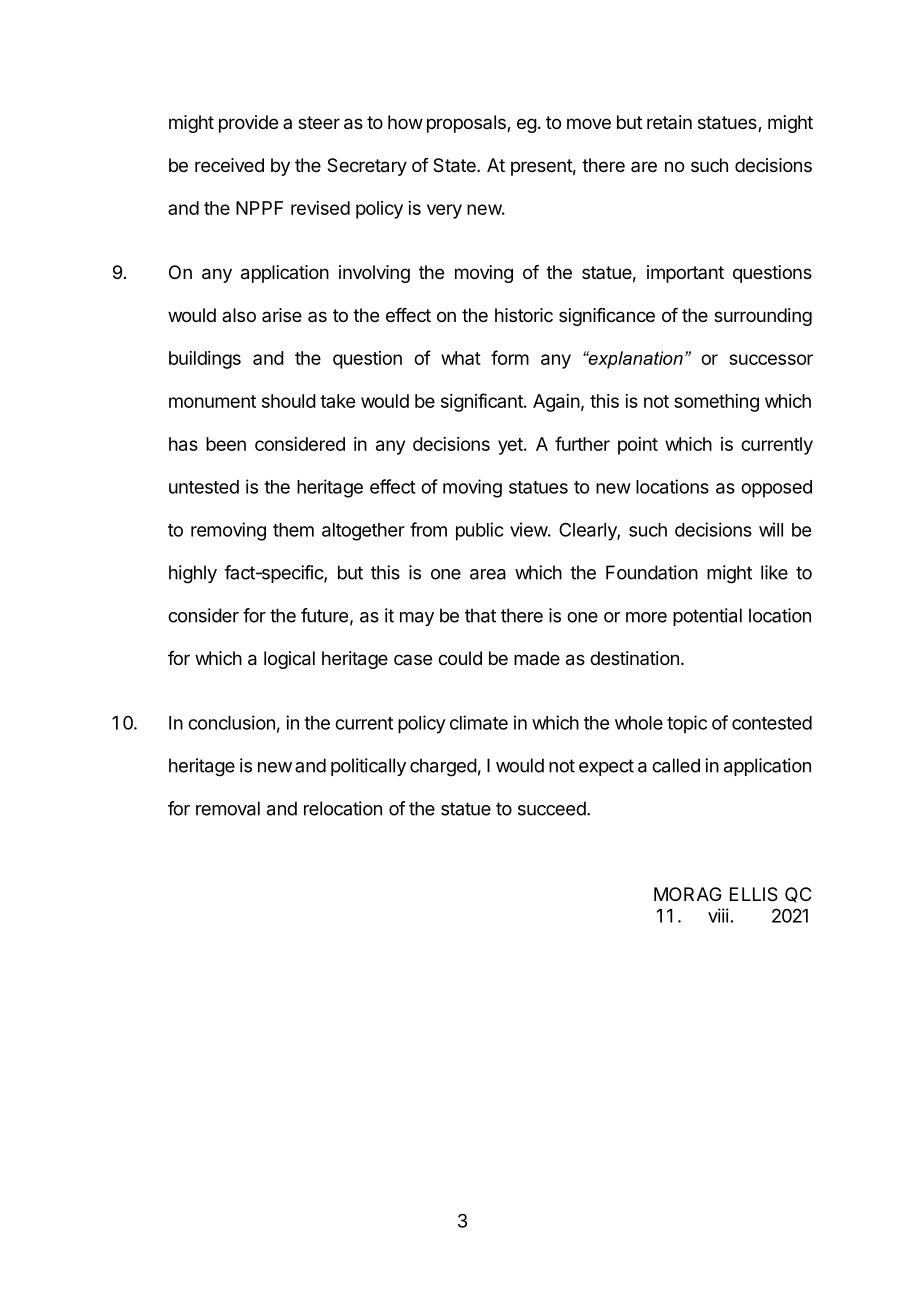 The height and width of the screenshot is (1308, 924). I want to click on provide, so click(248, 124).
